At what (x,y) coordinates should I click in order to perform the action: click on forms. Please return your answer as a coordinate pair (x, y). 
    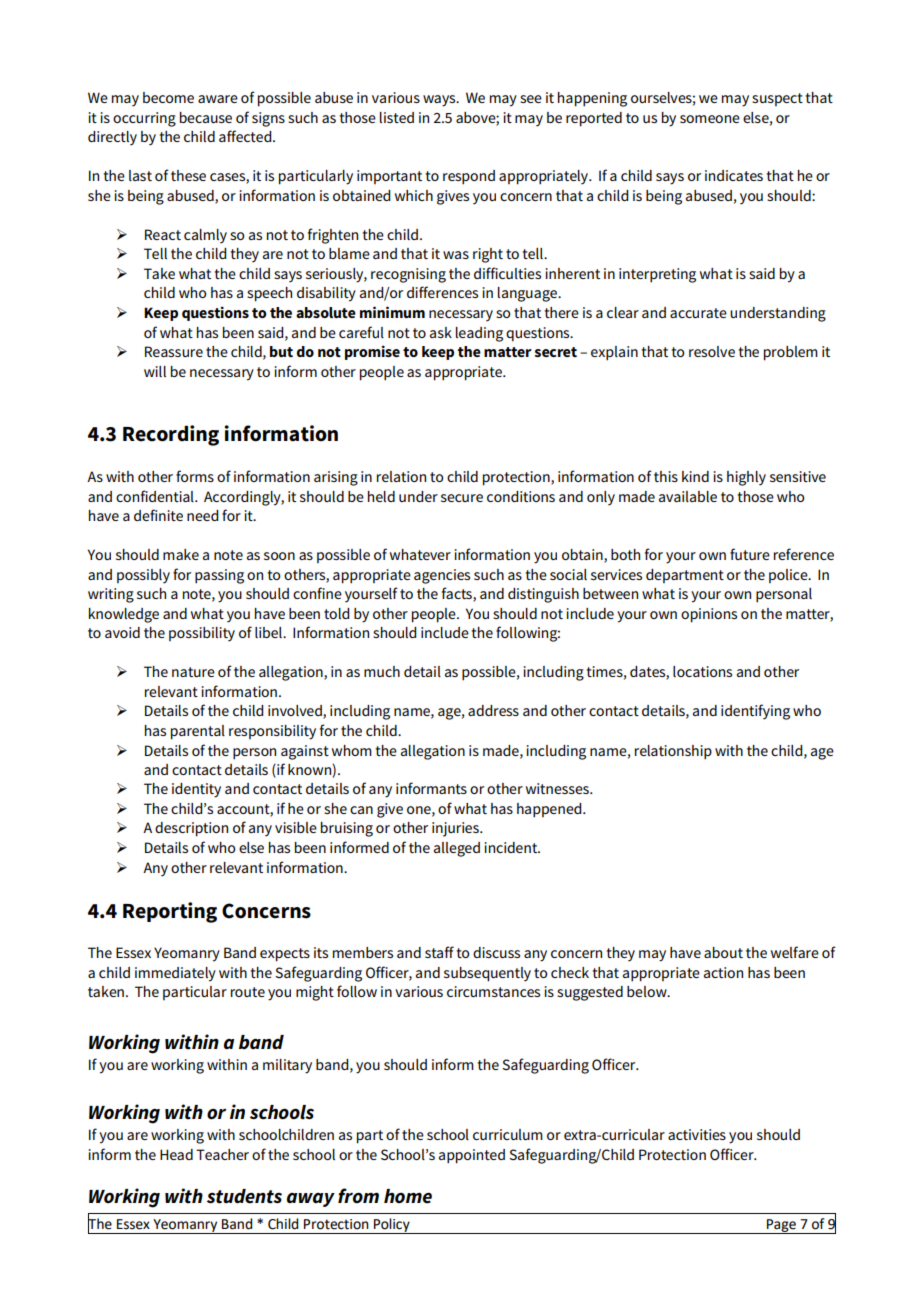
    Looking at the image, I should click on (195, 476).
